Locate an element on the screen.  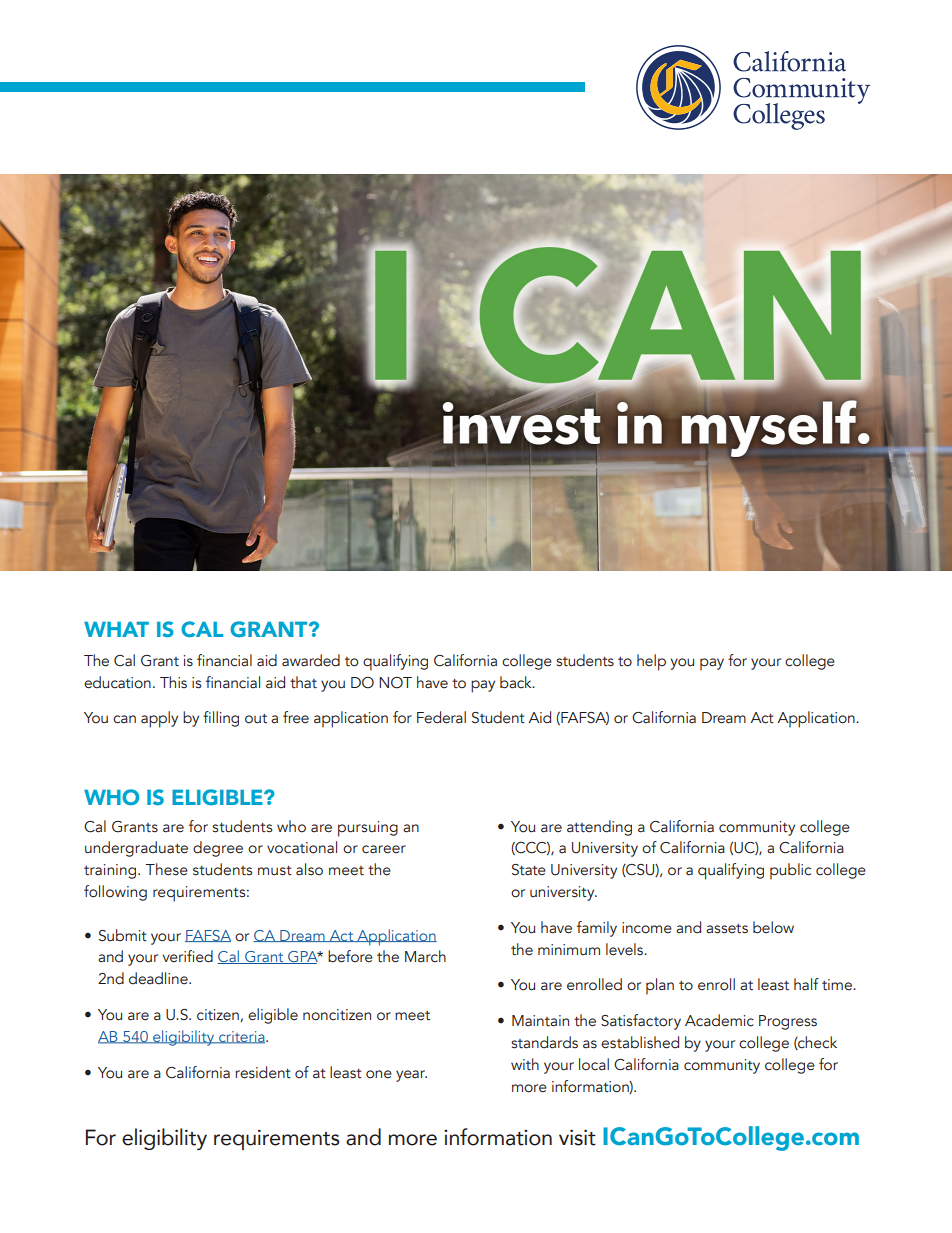
visit is located at coordinates (577, 1137).
